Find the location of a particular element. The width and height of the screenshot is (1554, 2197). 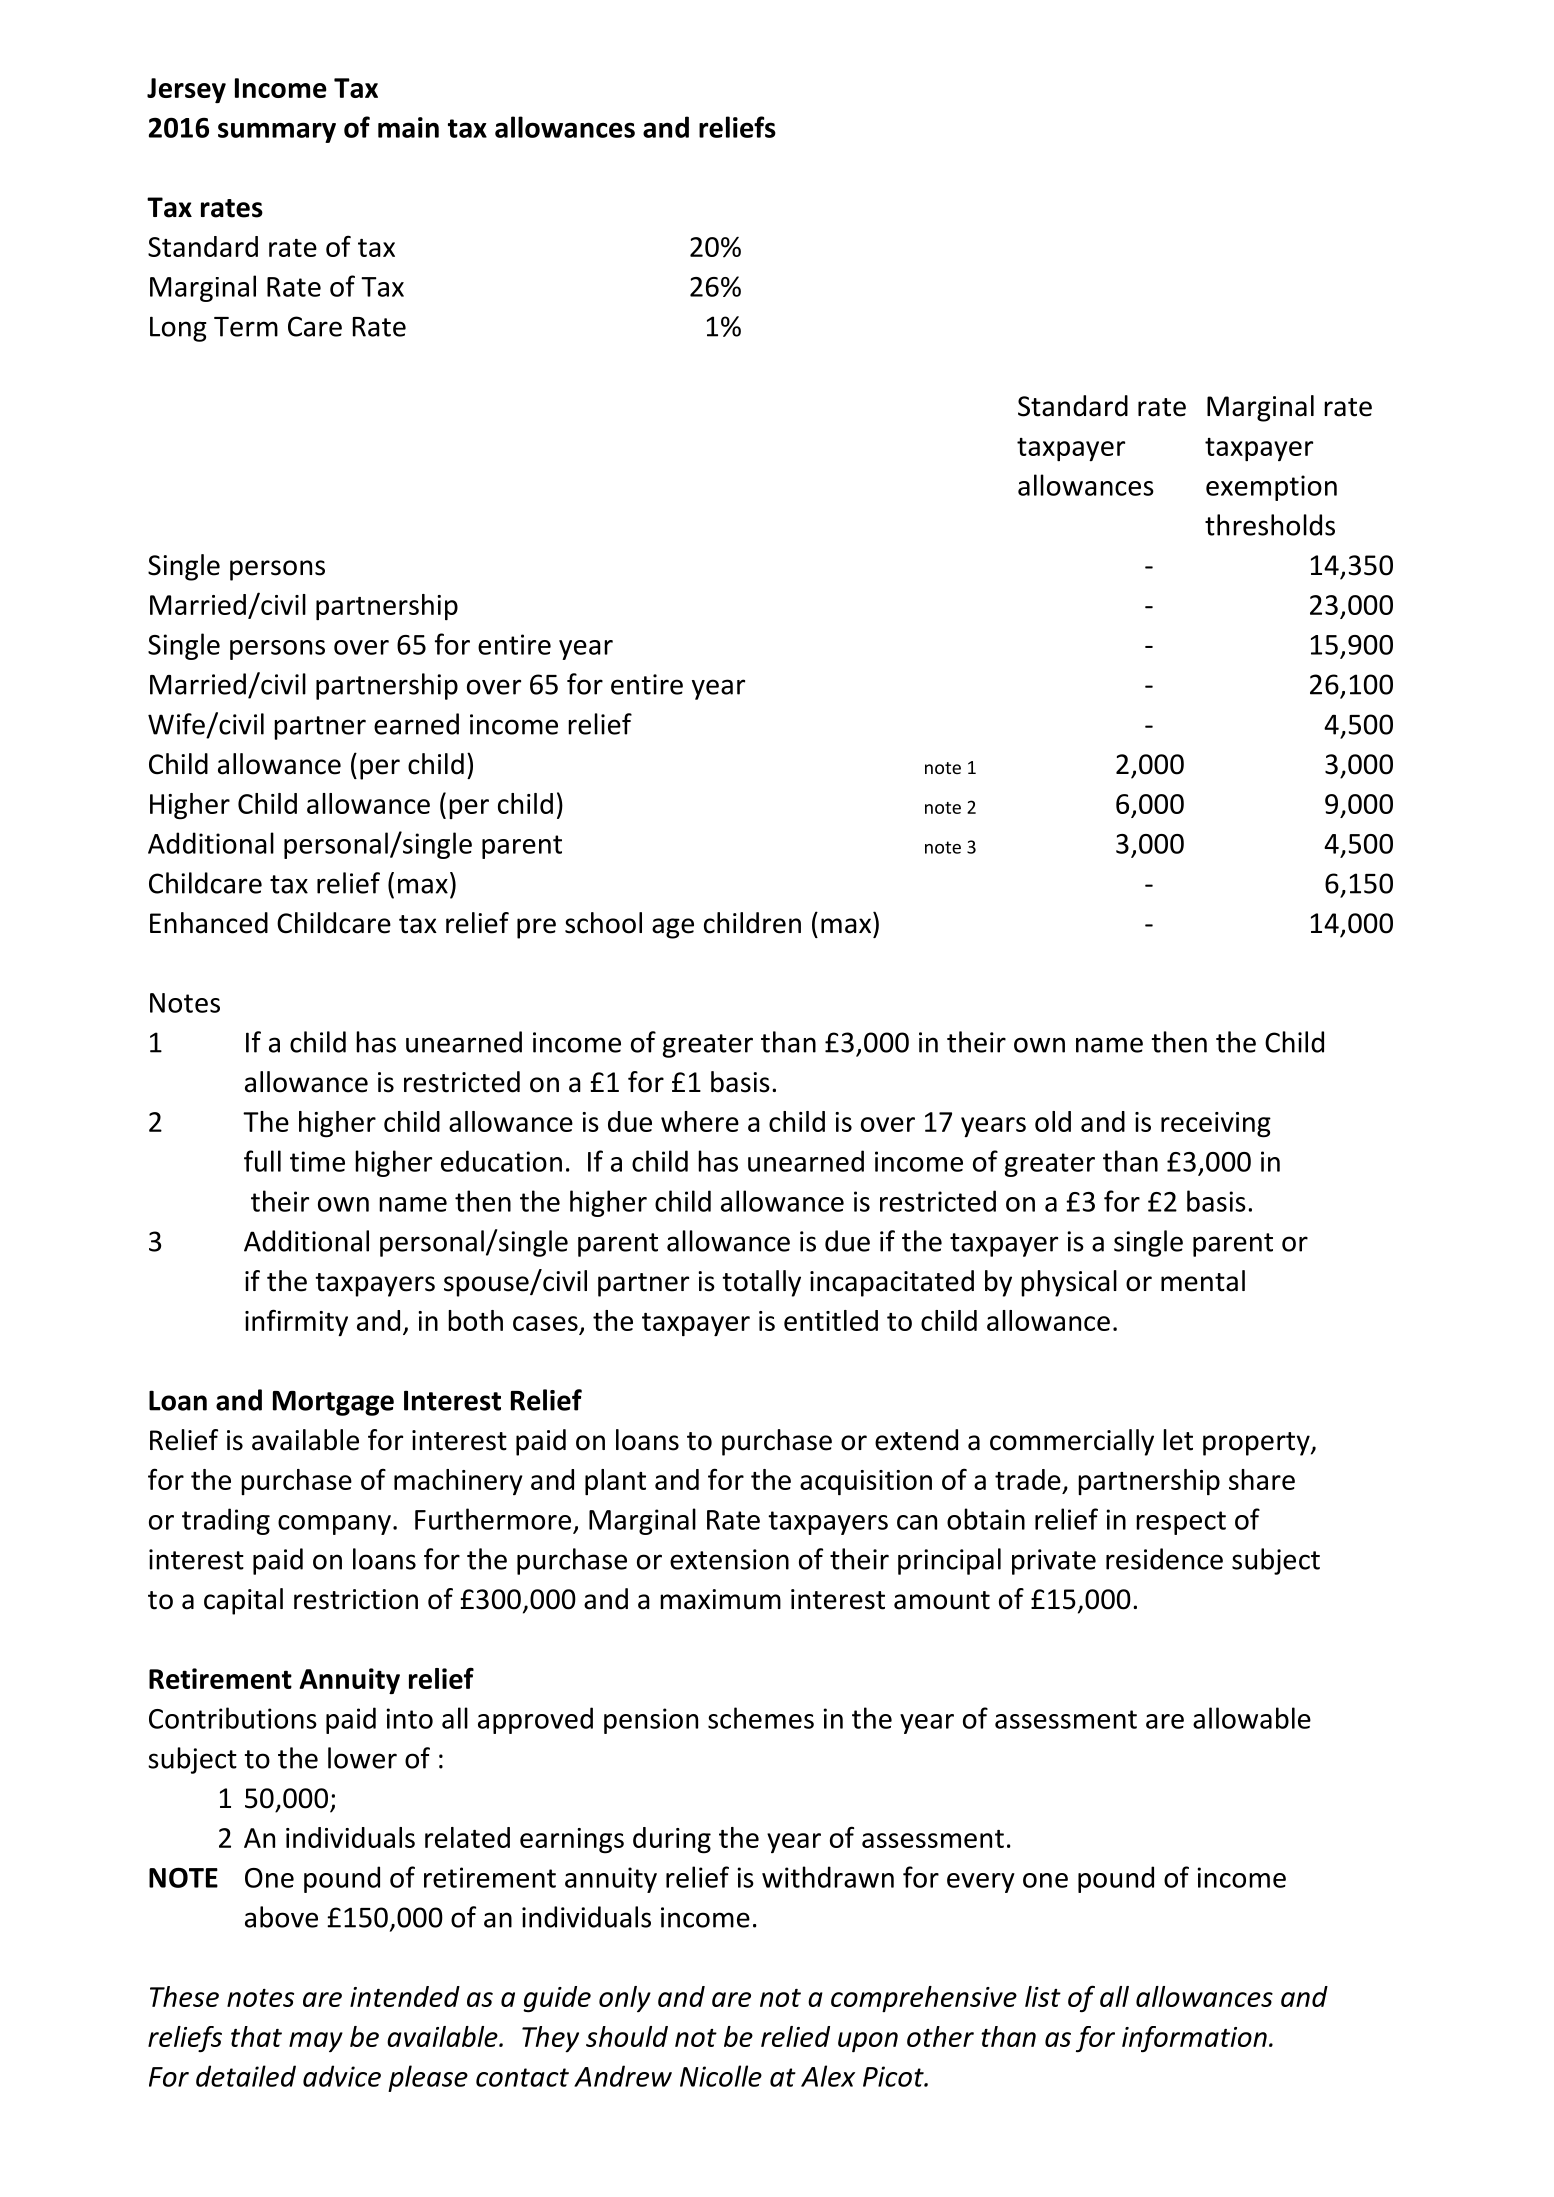

extension is located at coordinates (729, 1559).
